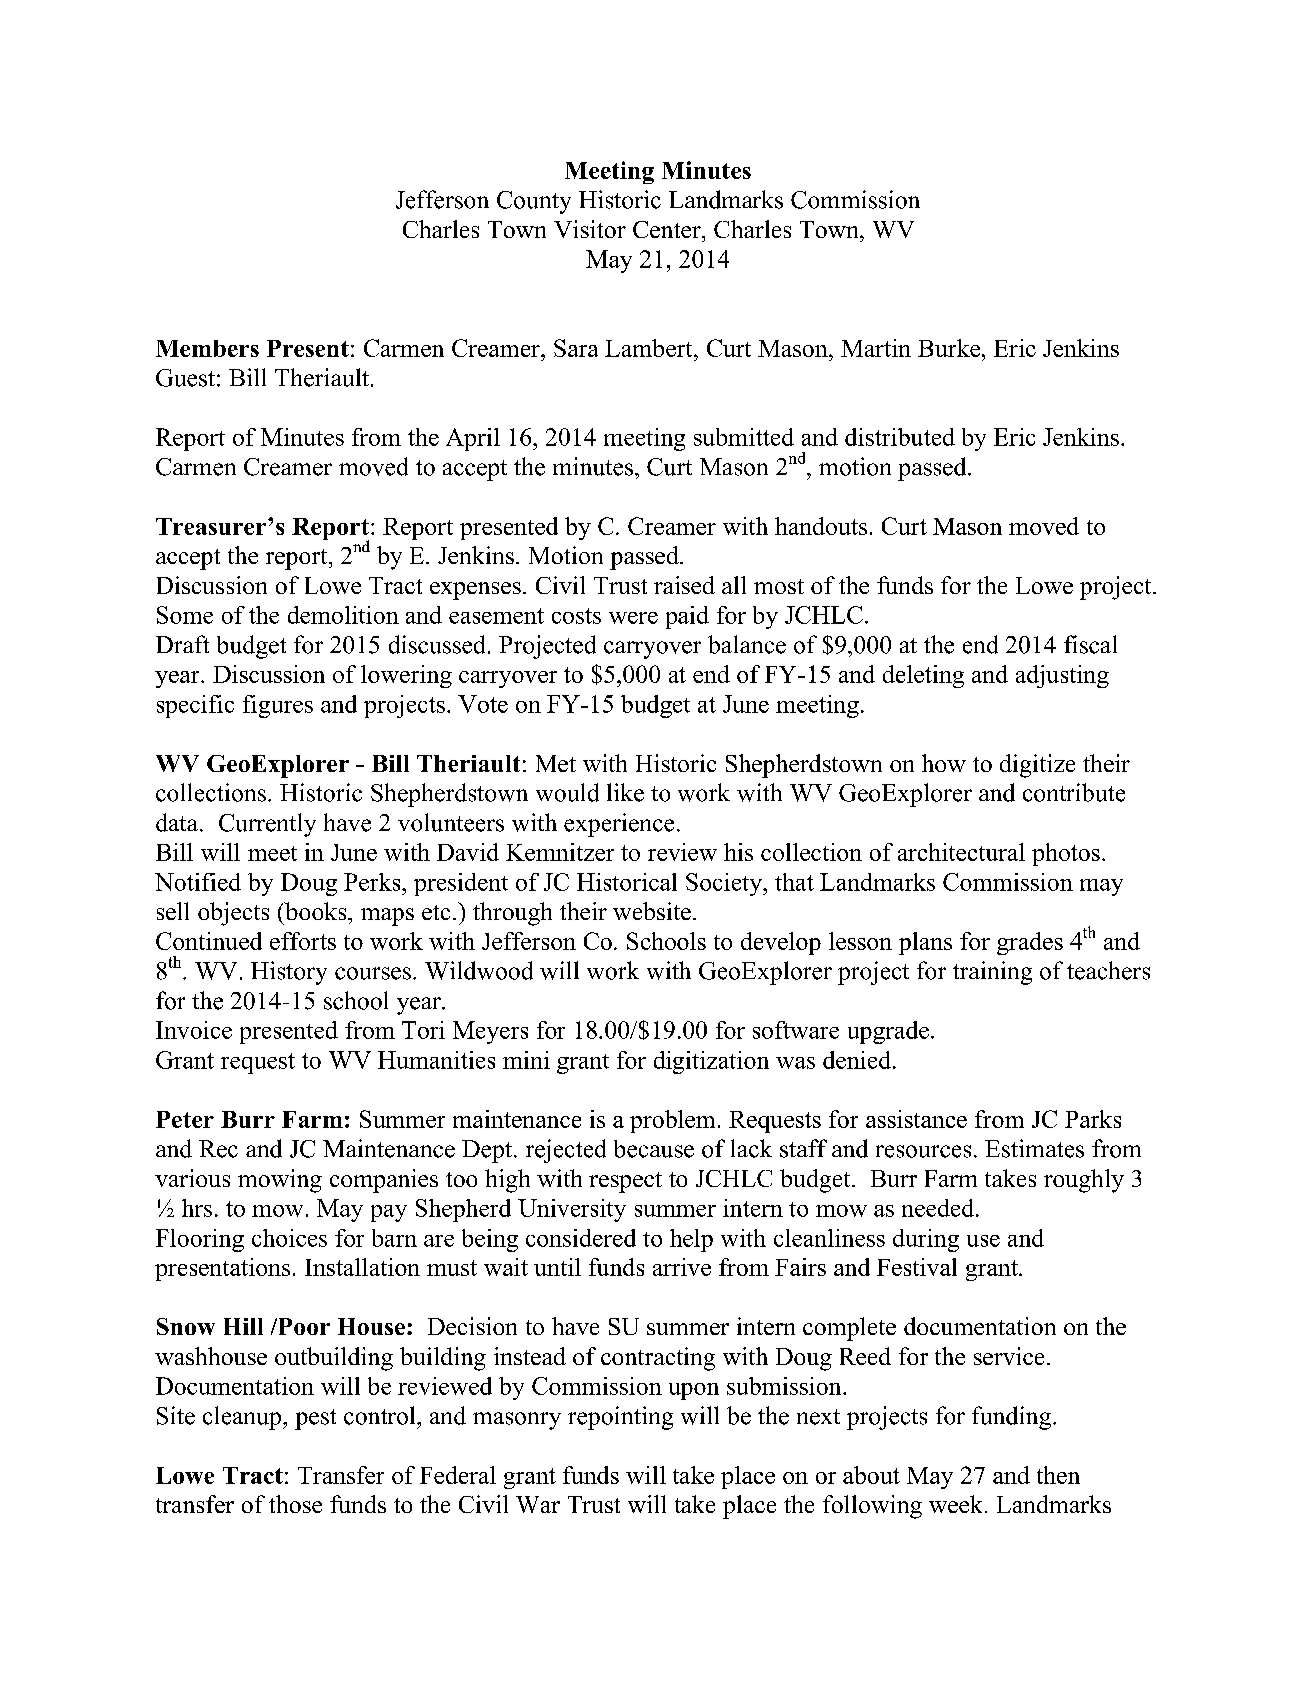 Image resolution: width=1315 pixels, height=1702 pixels. Describe the element at coordinates (654, 1149) in the screenshot. I see `because` at that location.
